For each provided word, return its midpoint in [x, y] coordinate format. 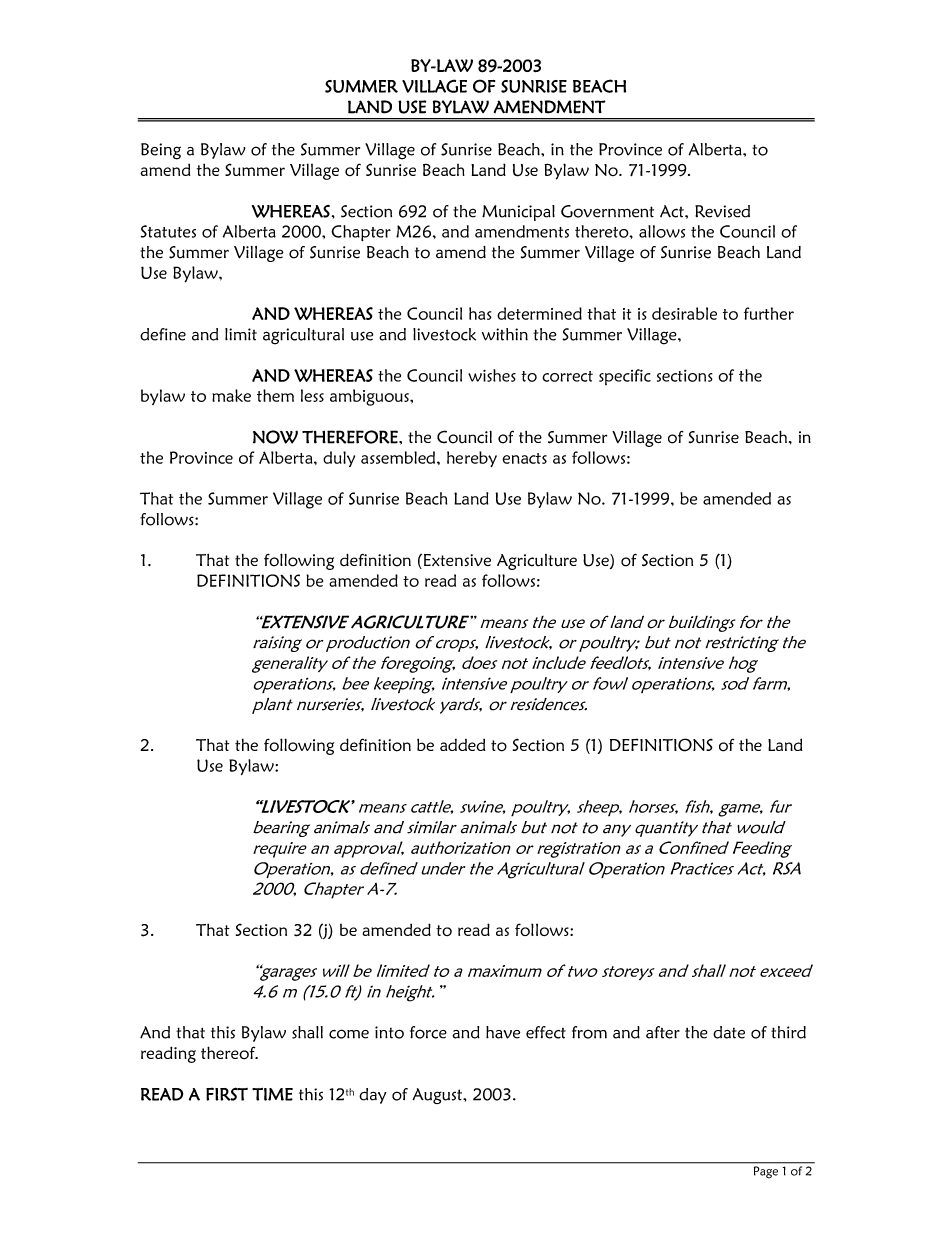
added [462, 745]
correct [567, 376]
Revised [722, 211]
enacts [524, 458]
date [729, 1032]
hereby [472, 459]
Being [161, 151]
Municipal [518, 213]
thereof [229, 1053]
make [231, 395]
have [503, 1032]
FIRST [227, 1094]
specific [625, 377]
